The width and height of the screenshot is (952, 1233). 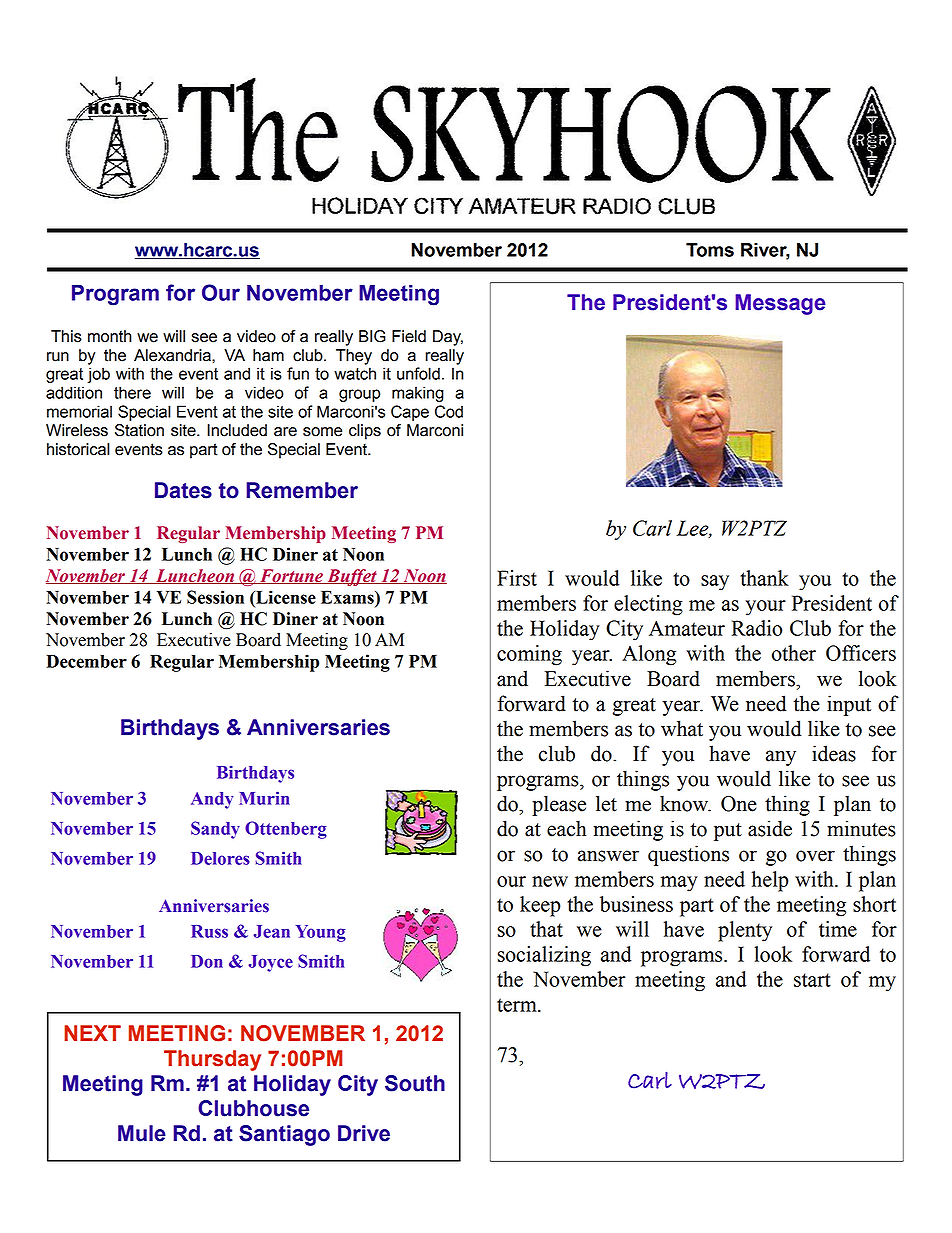 I want to click on each, so click(x=567, y=828).
